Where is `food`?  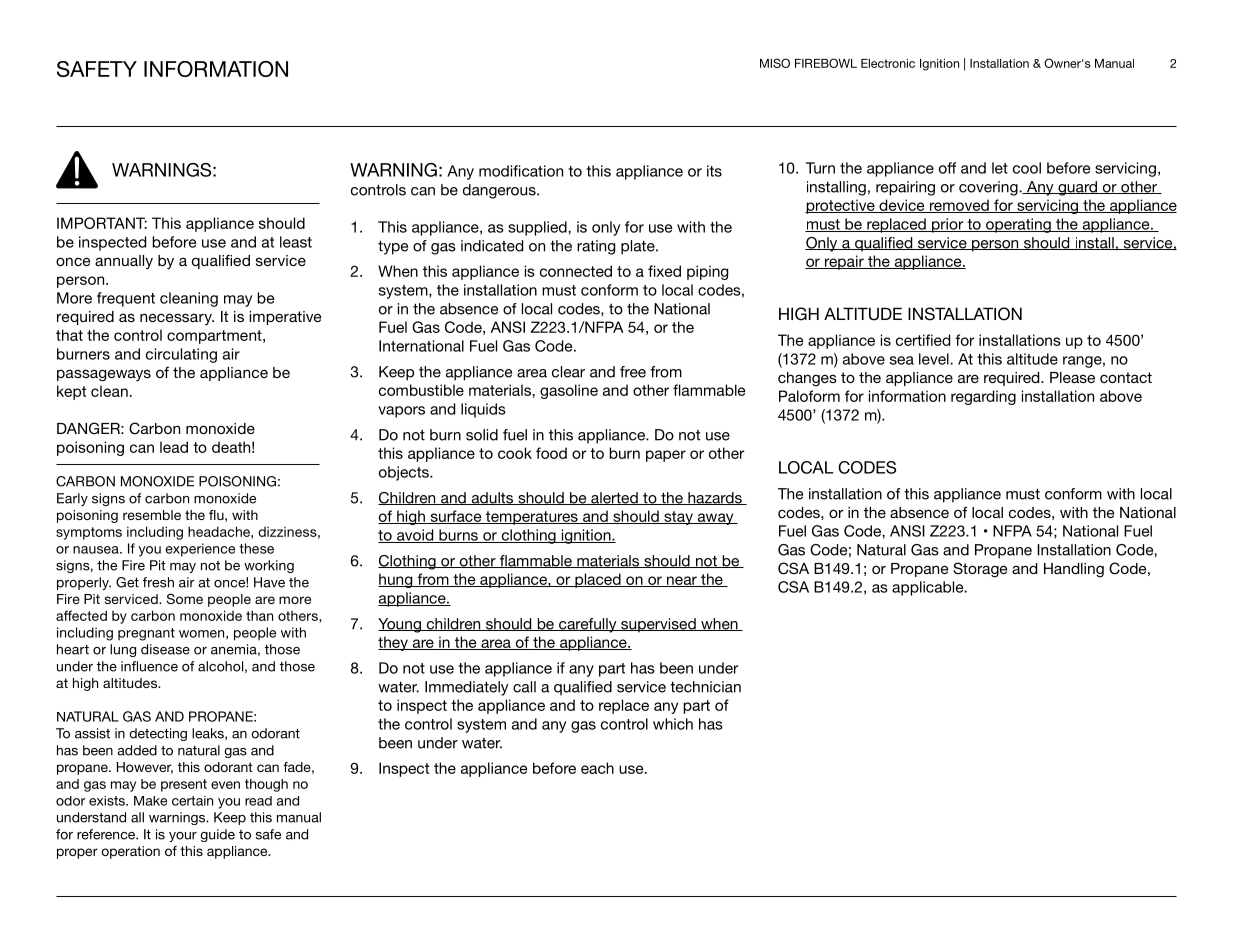 food is located at coordinates (551, 453).
